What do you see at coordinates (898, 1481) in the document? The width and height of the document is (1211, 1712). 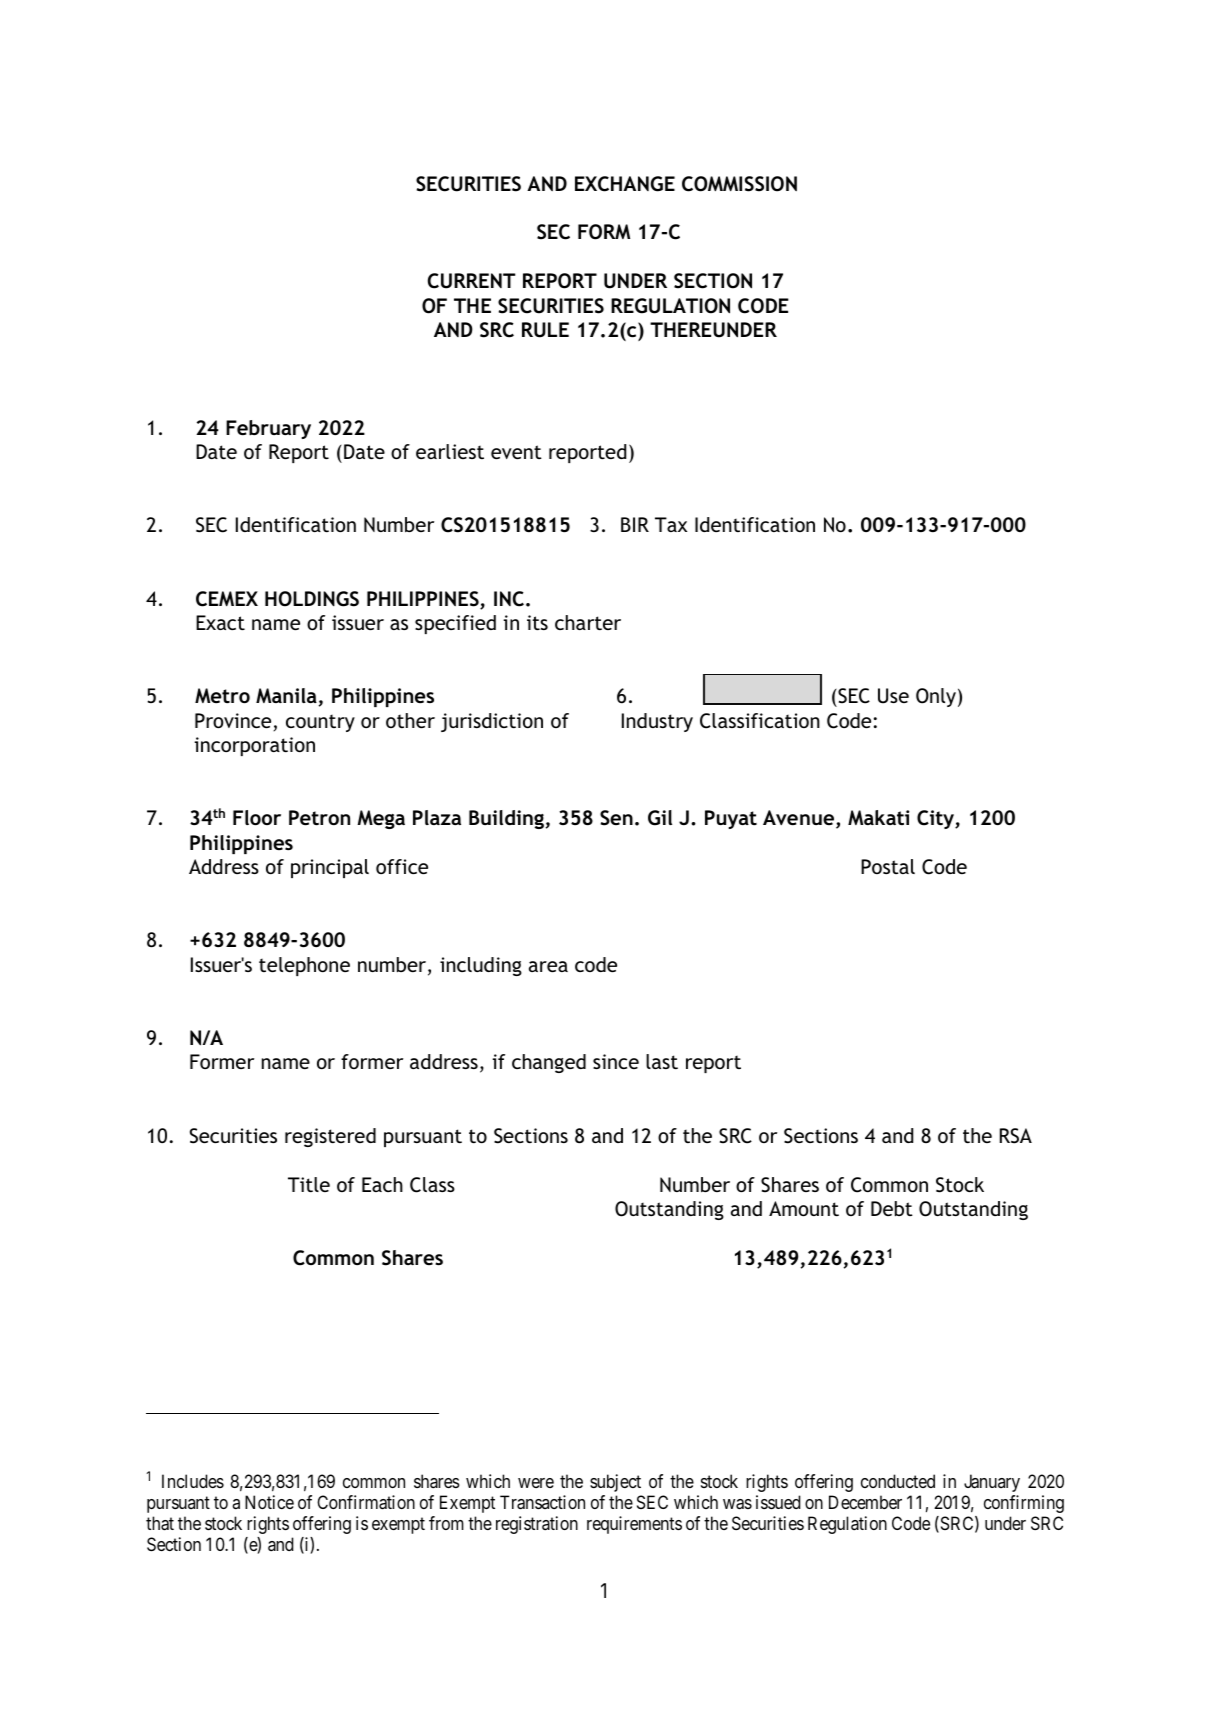 I see `conducted` at bounding box center [898, 1481].
